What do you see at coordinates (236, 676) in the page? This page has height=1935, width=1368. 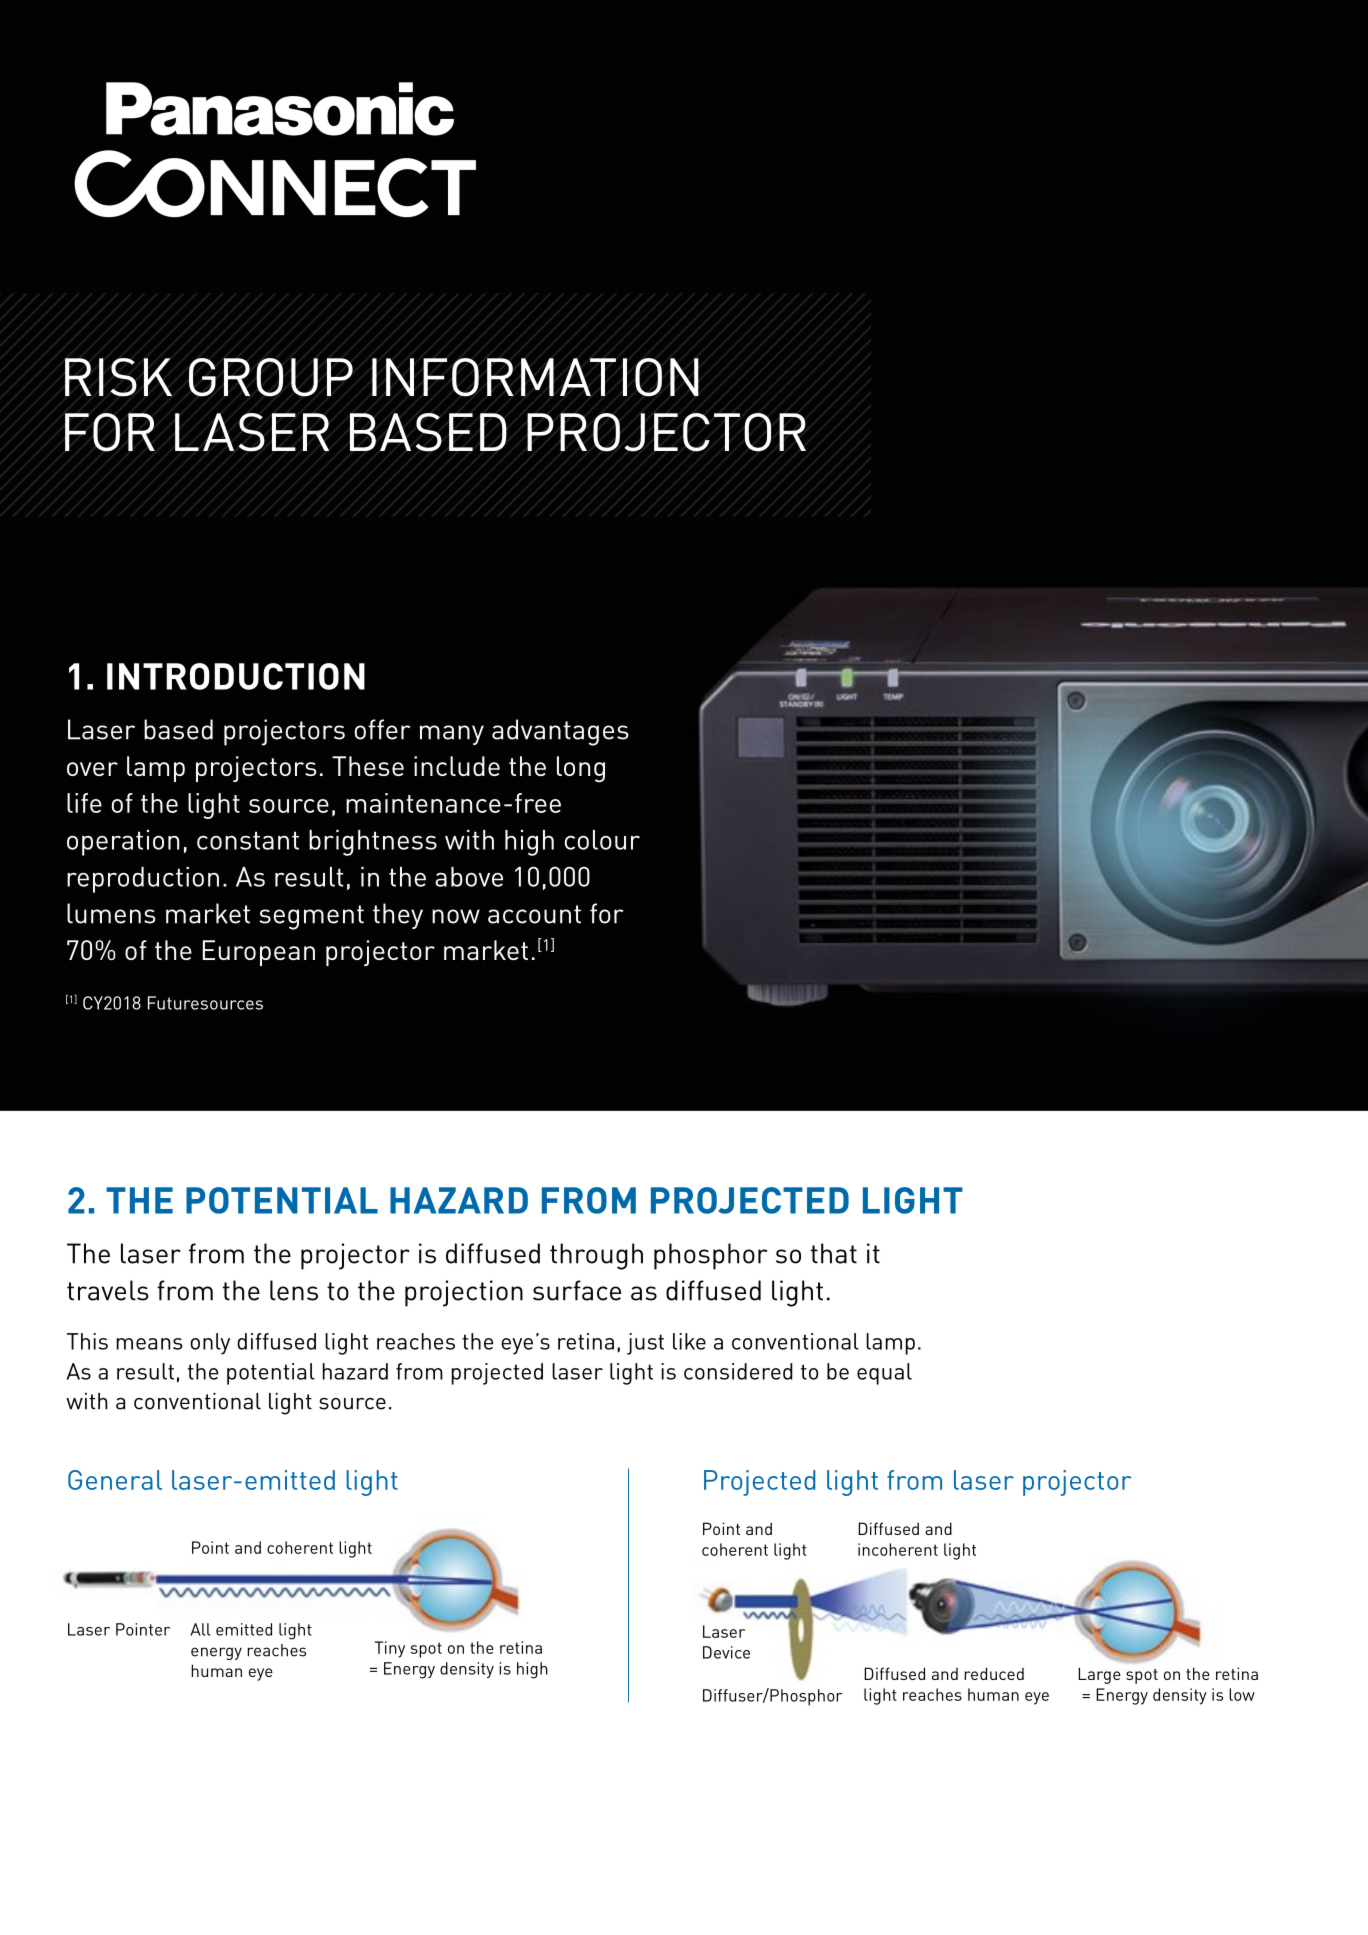 I see `INTRODUCTION` at bounding box center [236, 676].
